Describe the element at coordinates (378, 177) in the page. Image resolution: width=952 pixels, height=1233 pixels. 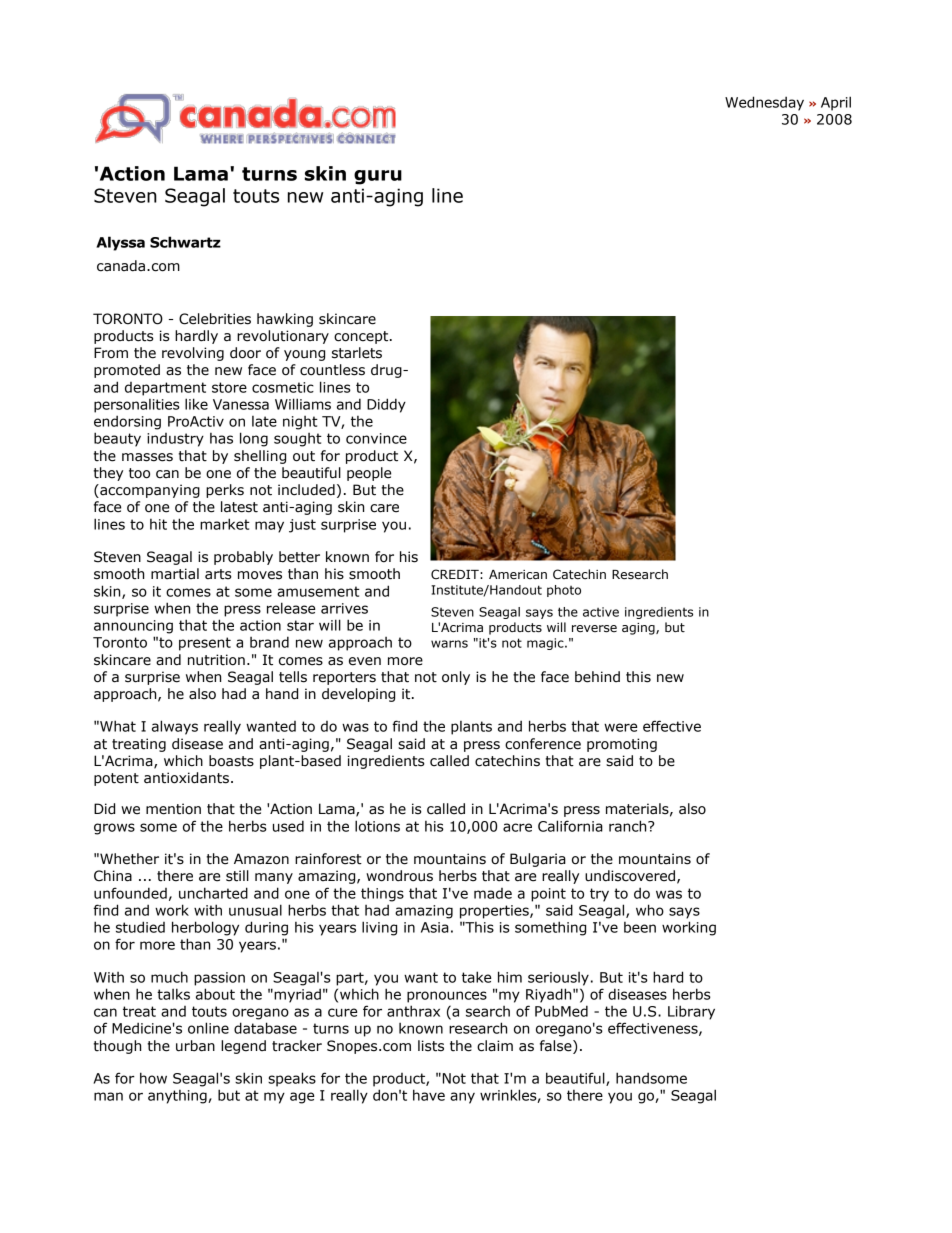
I see `guru` at that location.
